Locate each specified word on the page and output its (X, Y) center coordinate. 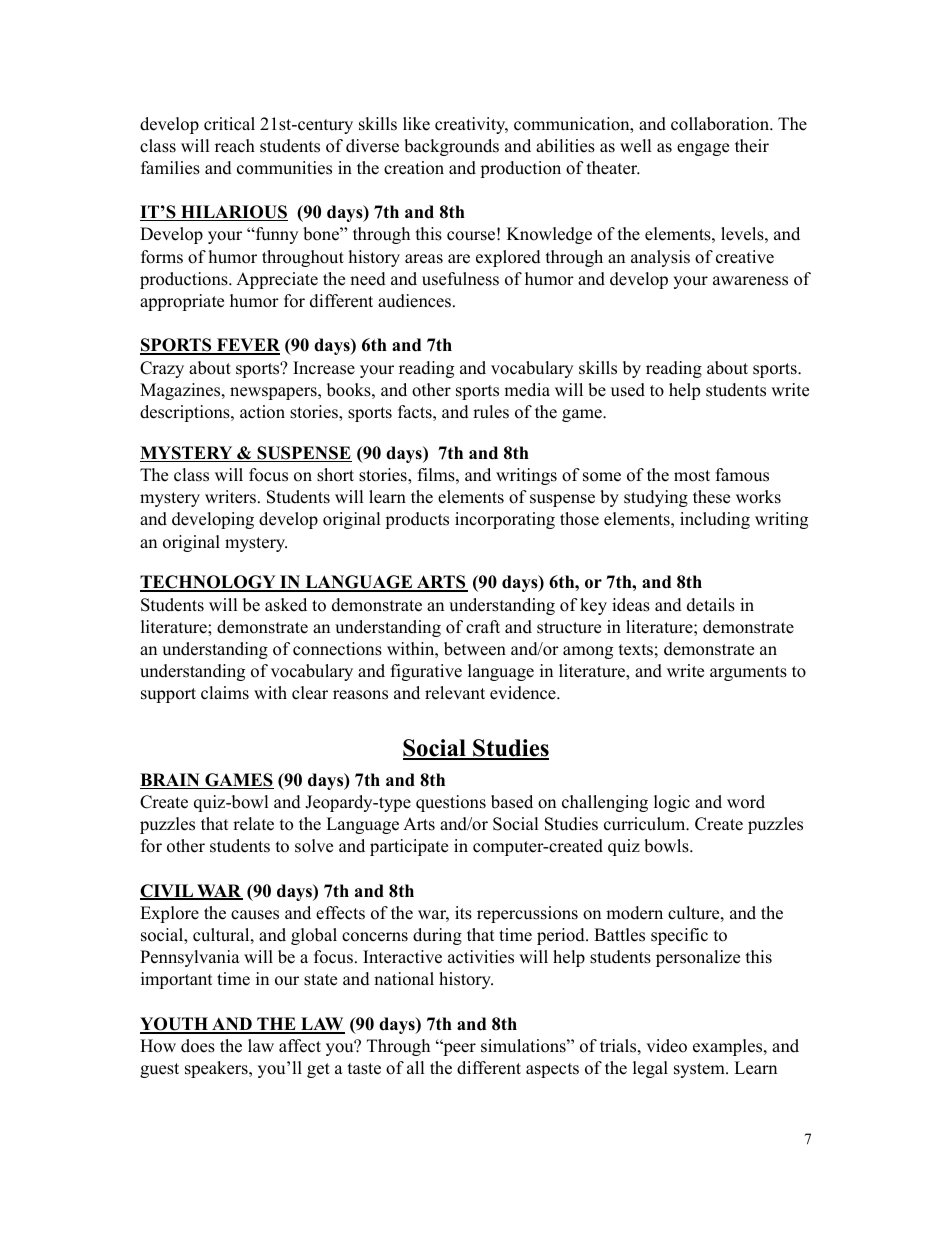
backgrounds (451, 147)
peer (458, 1049)
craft (483, 627)
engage (703, 149)
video (666, 1046)
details (711, 605)
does (198, 1046)
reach (235, 146)
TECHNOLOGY (209, 583)
